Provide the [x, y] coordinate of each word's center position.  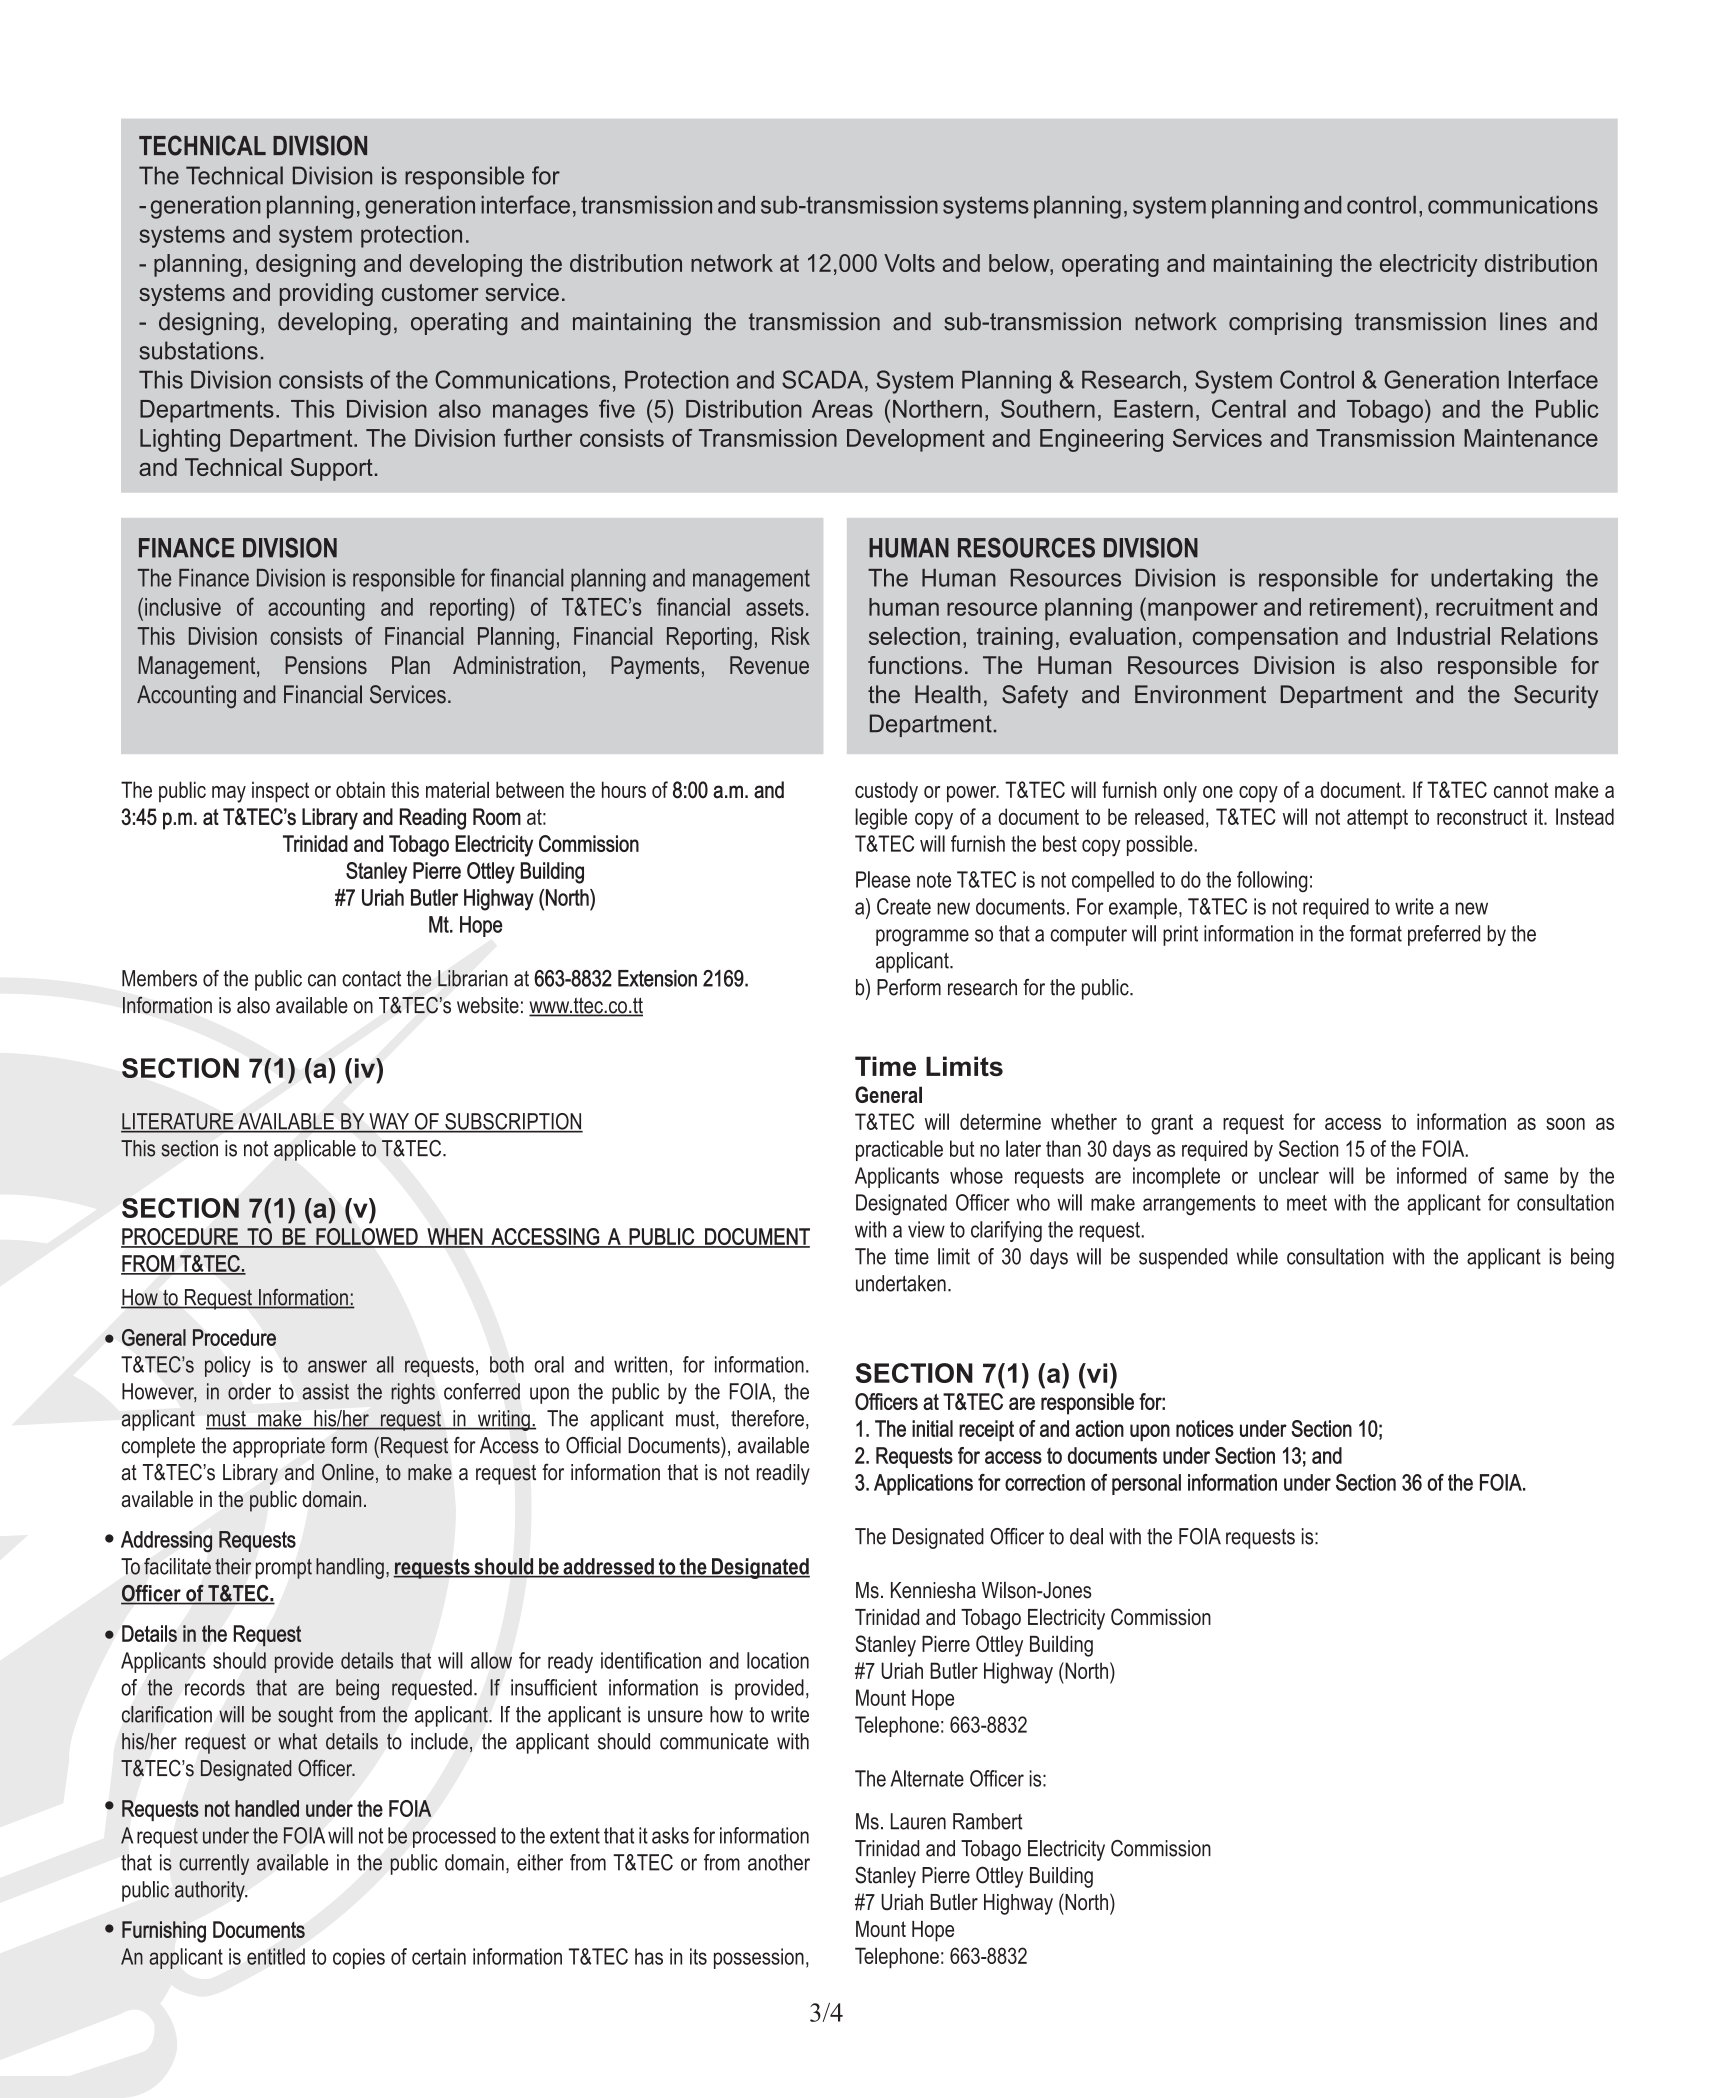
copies [359, 1958]
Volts [909, 263]
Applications [923, 1484]
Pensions [326, 665]
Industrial [1444, 636]
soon [1565, 1124]
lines [1523, 321]
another [779, 1862]
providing [326, 294]
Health [948, 694]
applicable [315, 1150]
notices [1205, 1428]
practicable [899, 1150]
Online [348, 1472]
